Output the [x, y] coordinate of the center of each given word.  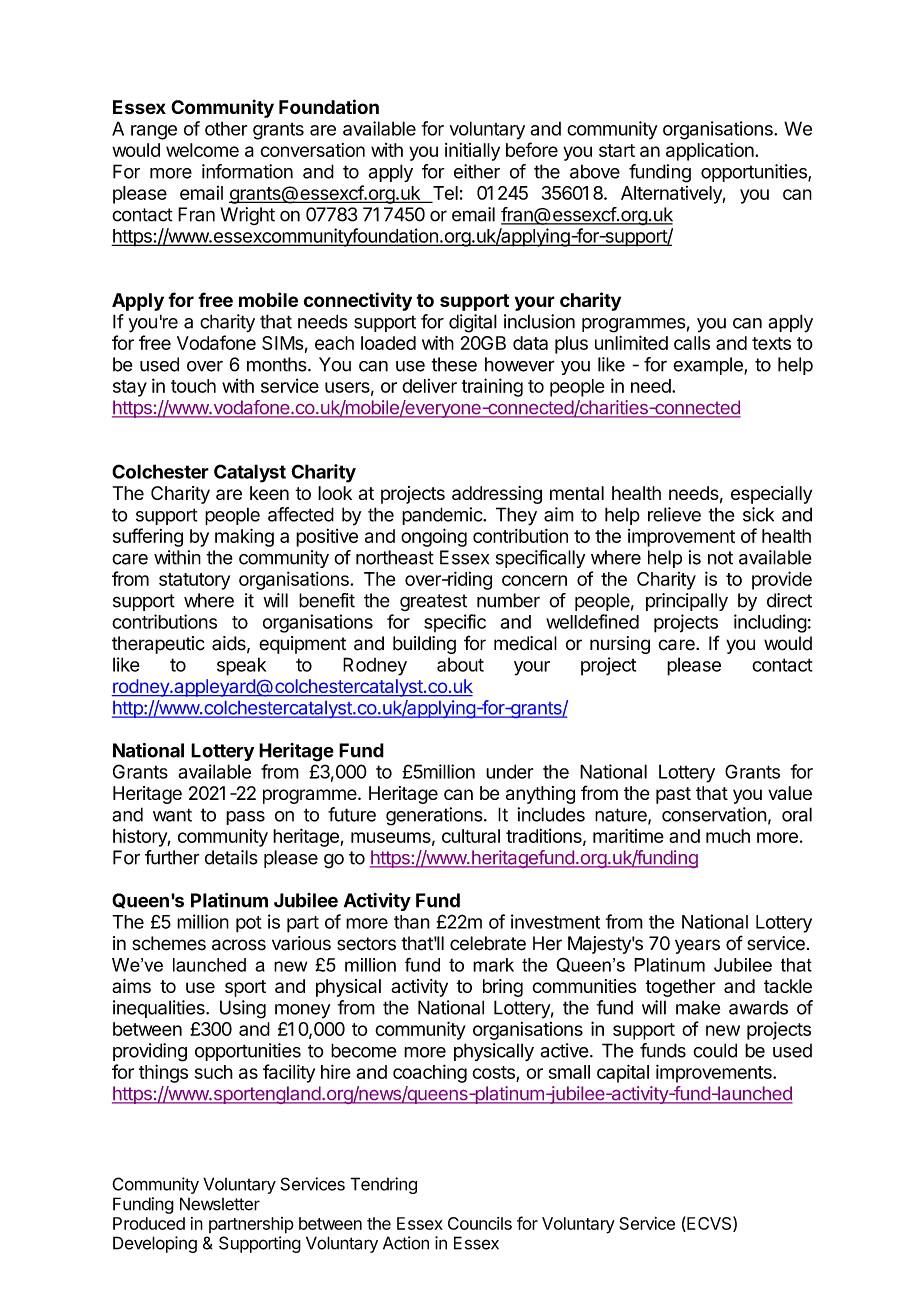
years [697, 946]
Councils [480, 1223]
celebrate [488, 943]
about [460, 664]
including [770, 623]
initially [472, 152]
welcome [202, 150]
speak [241, 666]
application [711, 152]
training [492, 387]
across [239, 945]
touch [193, 386]
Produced [149, 1223]
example [709, 366]
